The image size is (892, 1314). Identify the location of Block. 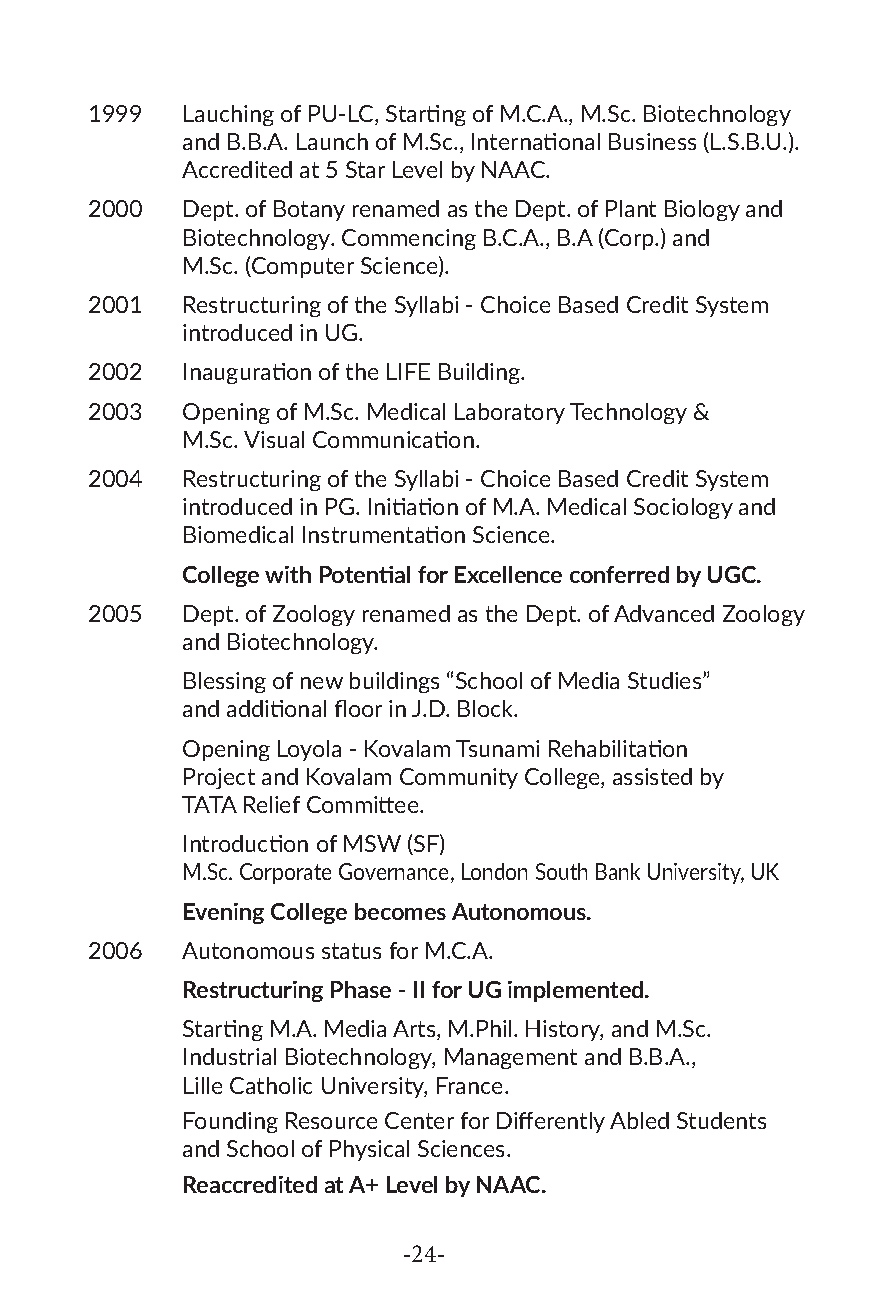
(487, 708).
